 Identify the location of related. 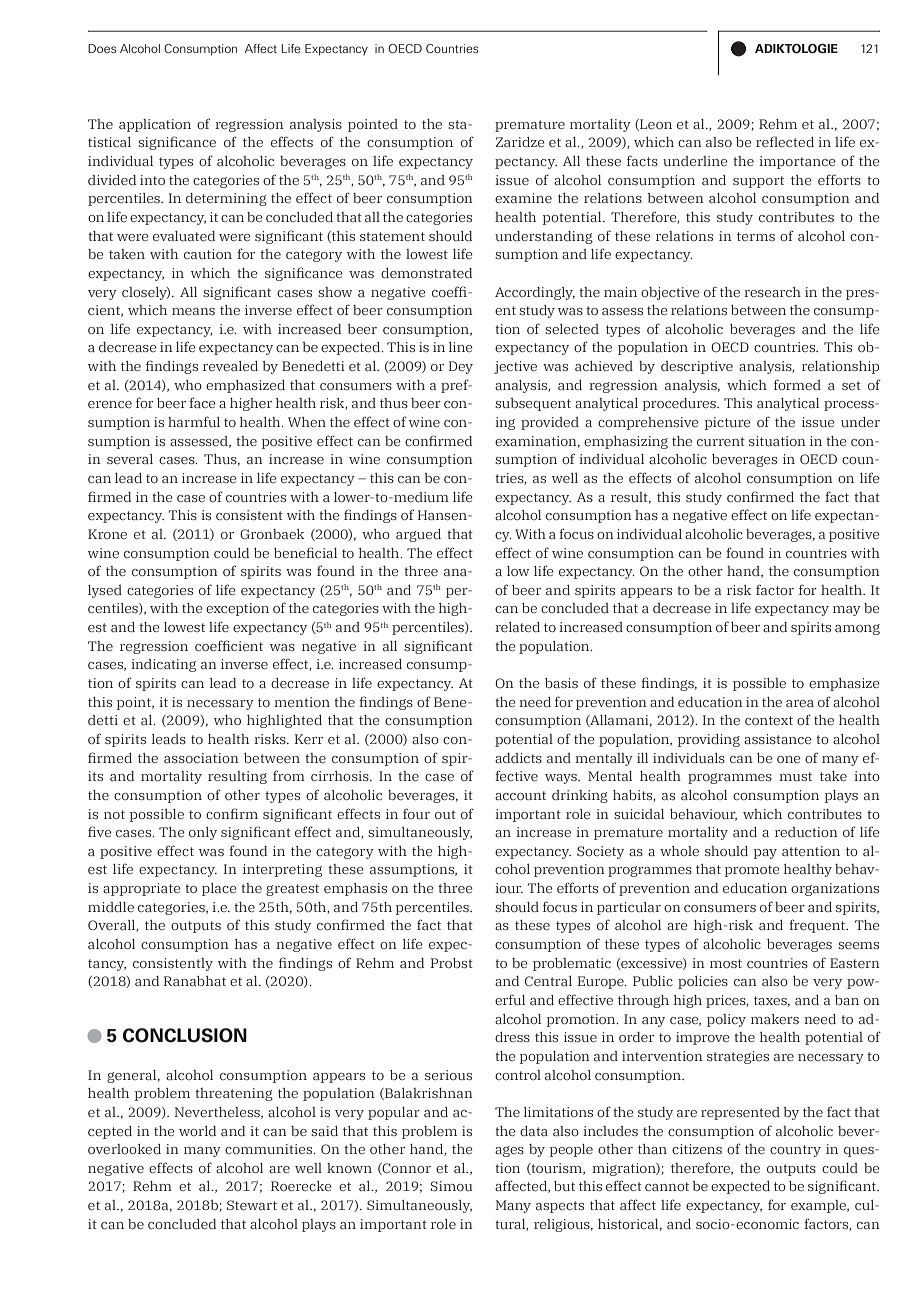
(517, 627).
